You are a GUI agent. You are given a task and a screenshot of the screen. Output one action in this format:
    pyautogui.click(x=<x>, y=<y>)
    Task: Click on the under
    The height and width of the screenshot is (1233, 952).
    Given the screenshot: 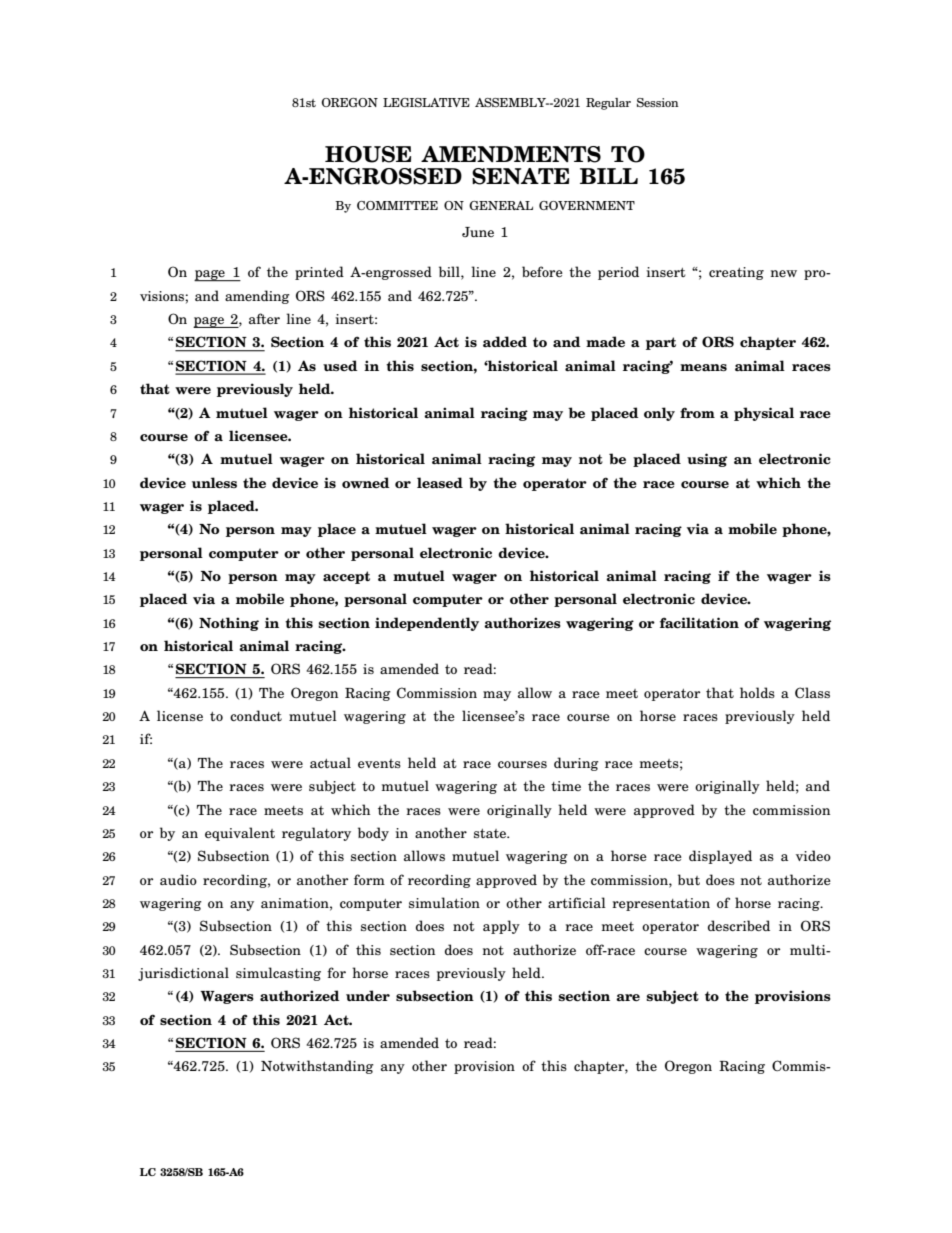 What is the action you would take?
    pyautogui.click(x=368, y=995)
